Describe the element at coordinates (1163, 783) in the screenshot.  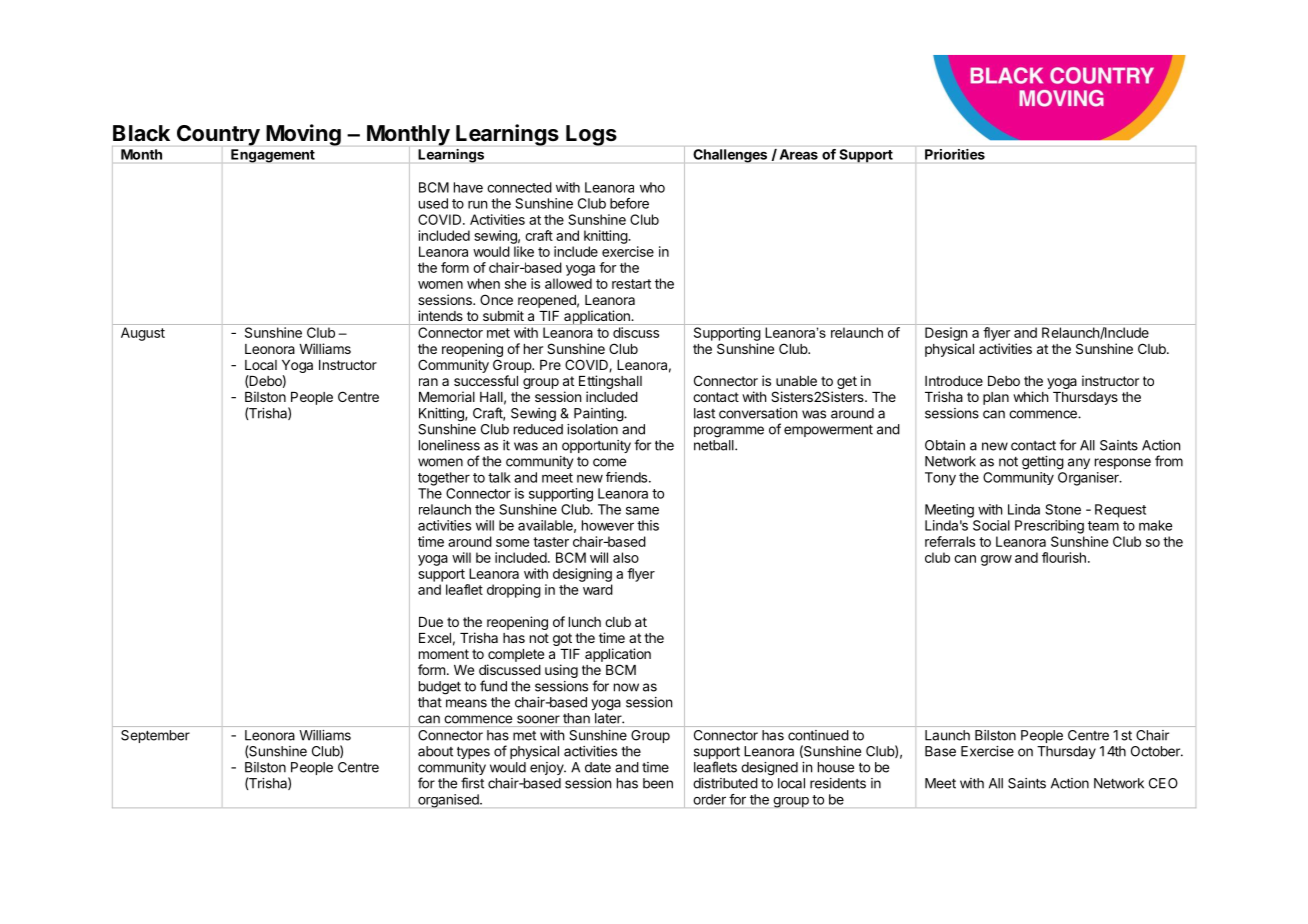
I see `CEO` at that location.
